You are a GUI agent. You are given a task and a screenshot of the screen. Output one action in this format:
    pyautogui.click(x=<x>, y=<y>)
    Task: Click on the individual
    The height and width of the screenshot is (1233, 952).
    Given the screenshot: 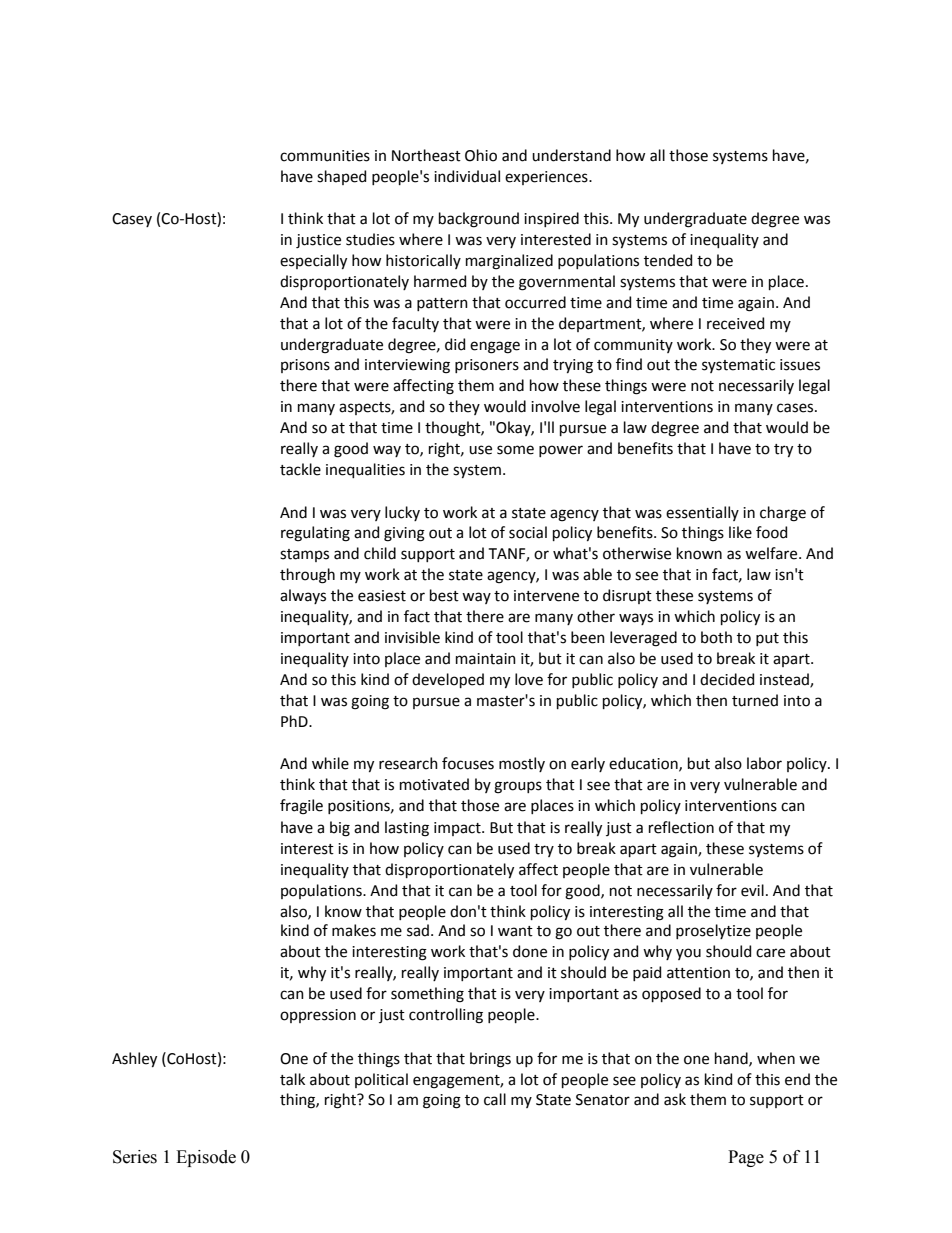 What is the action you would take?
    pyautogui.click(x=467, y=176)
